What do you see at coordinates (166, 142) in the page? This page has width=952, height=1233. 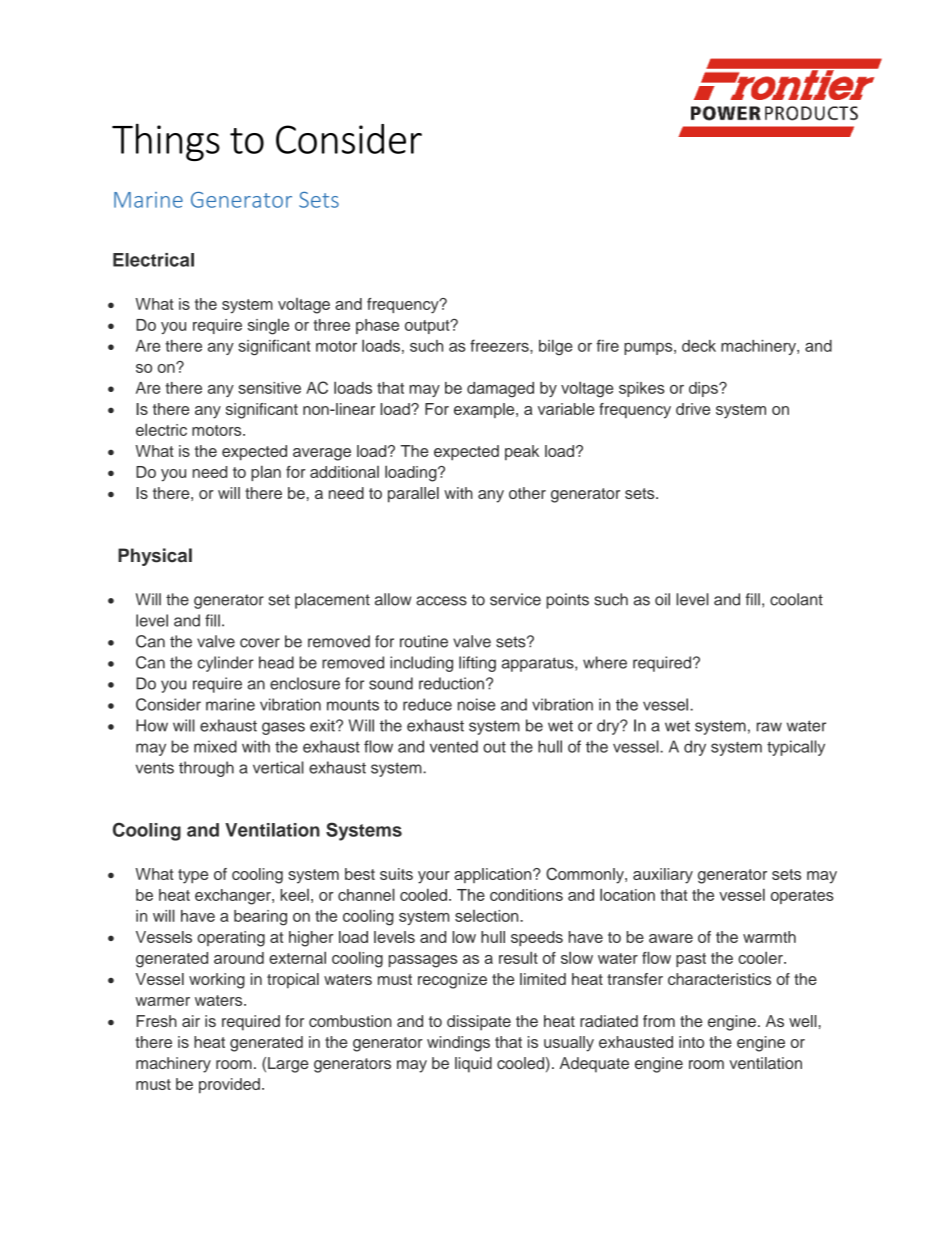 I see `Things` at bounding box center [166, 142].
